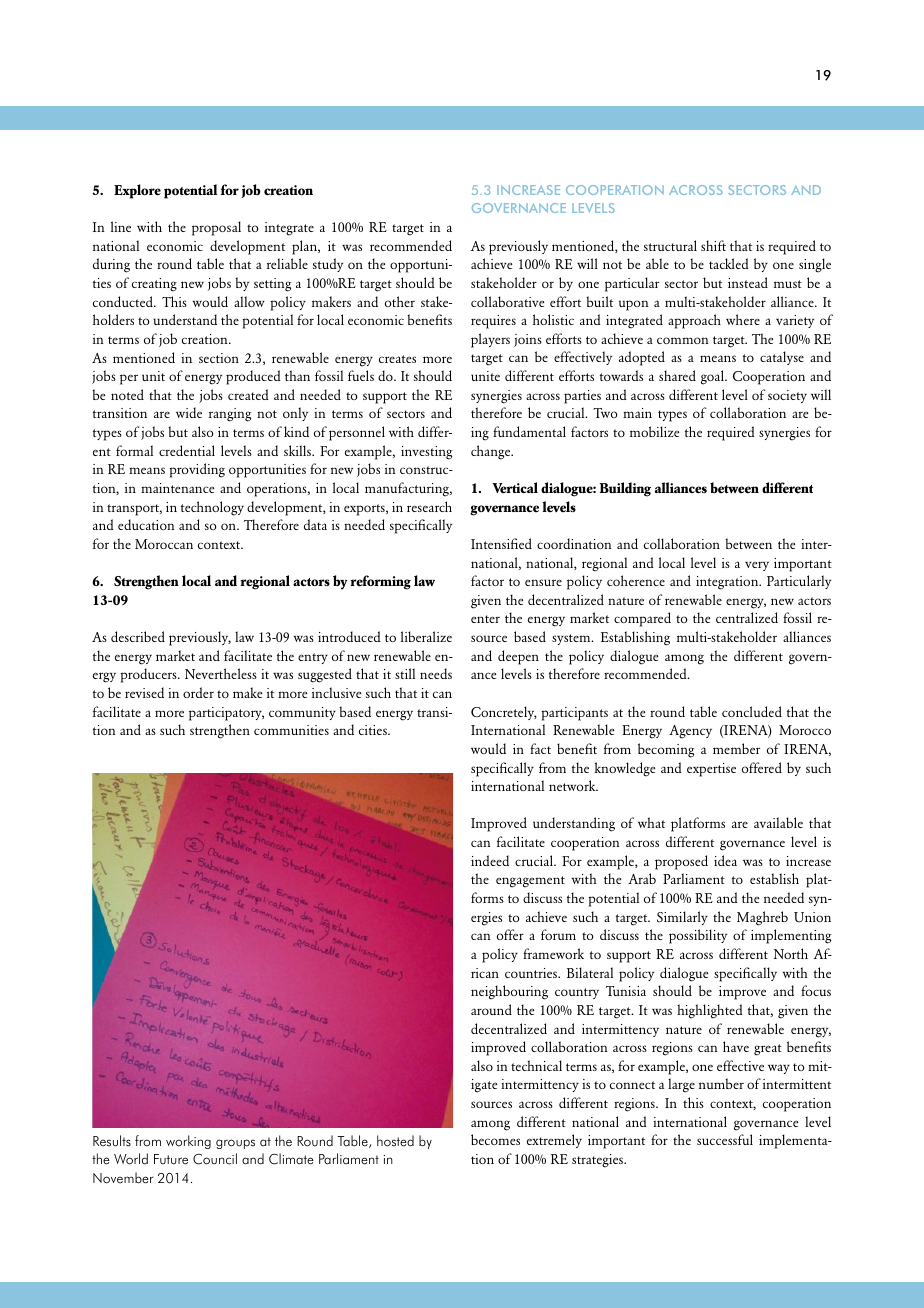 The width and height of the screenshot is (924, 1308). Describe the element at coordinates (501, 543) in the screenshot. I see `Intensified` at that location.
